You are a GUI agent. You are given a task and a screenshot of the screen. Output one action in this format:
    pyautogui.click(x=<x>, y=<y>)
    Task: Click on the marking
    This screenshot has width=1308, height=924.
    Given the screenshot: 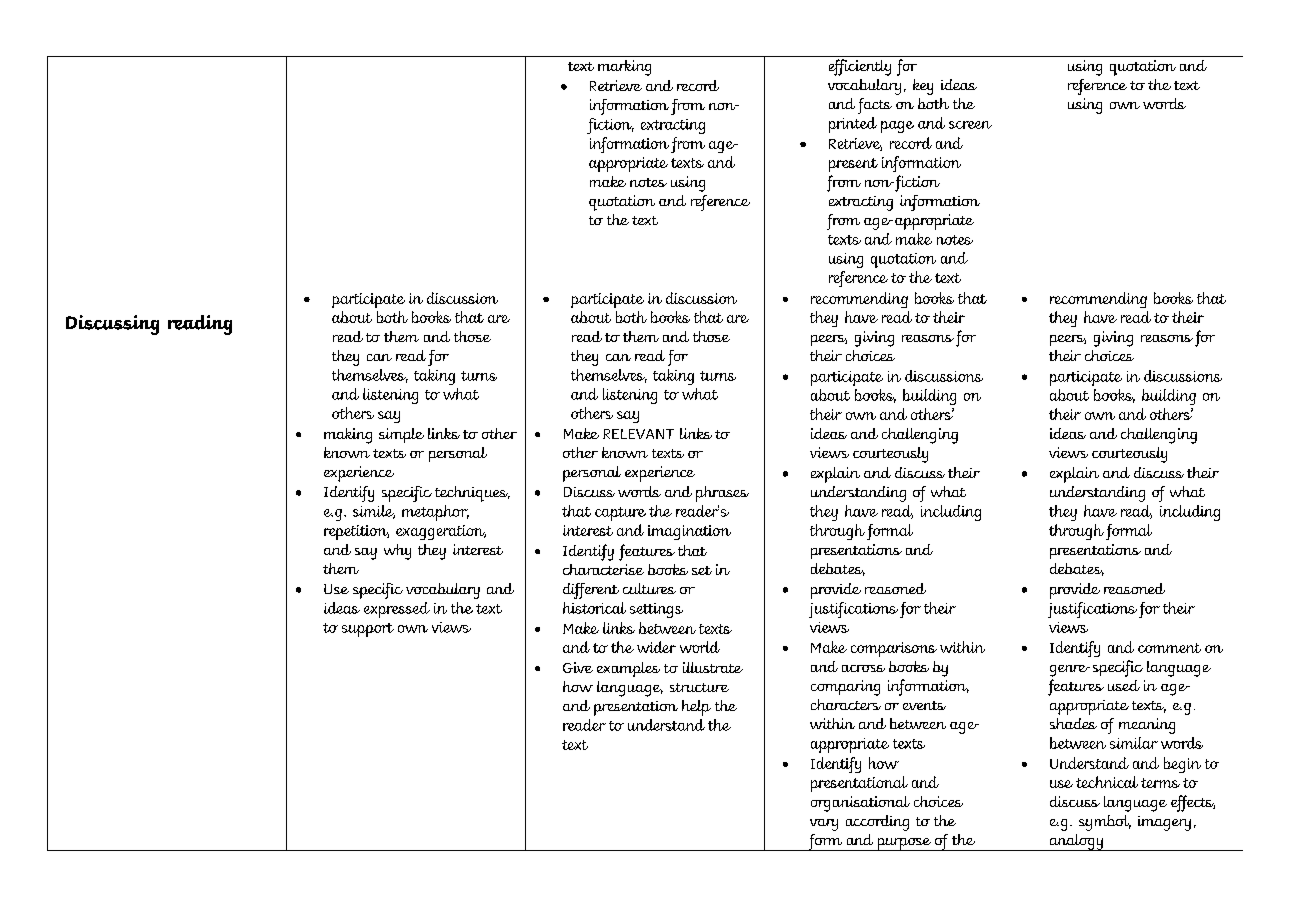 What is the action you would take?
    pyautogui.click(x=624, y=68)
